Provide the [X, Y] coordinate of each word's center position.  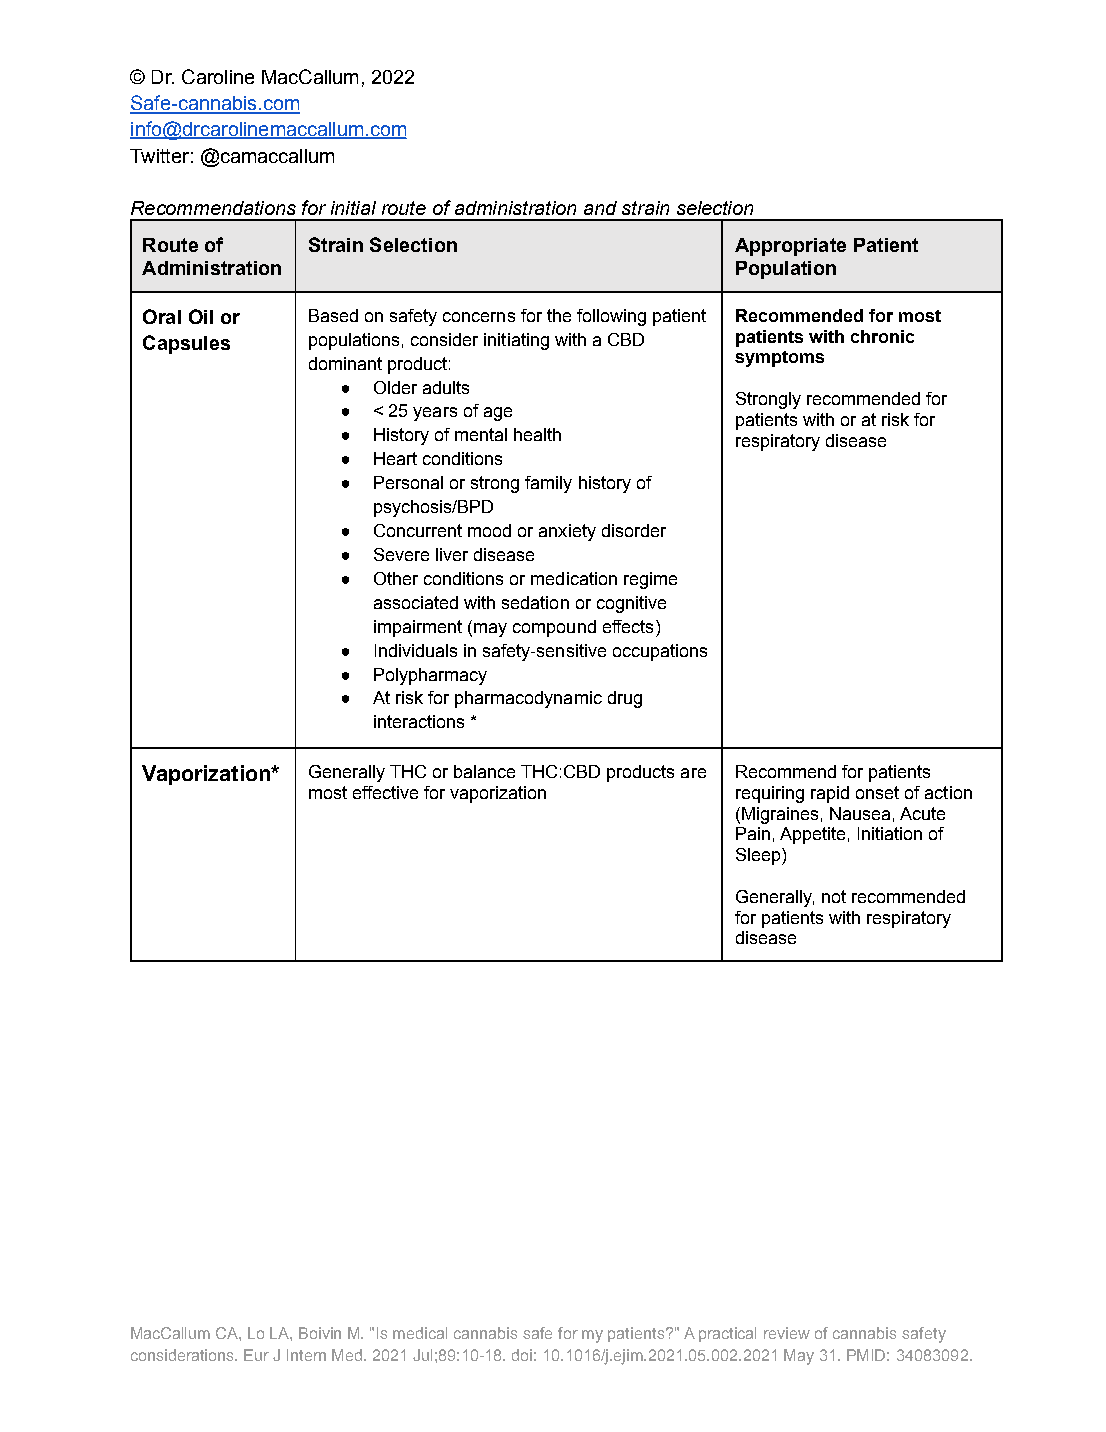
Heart [395, 458]
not [834, 896]
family [548, 484]
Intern [306, 1355]
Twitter [159, 156]
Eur [256, 1355]
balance [484, 771]
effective [385, 792]
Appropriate [790, 247]
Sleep [759, 856]
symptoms [779, 359]
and [600, 208]
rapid [830, 794]
